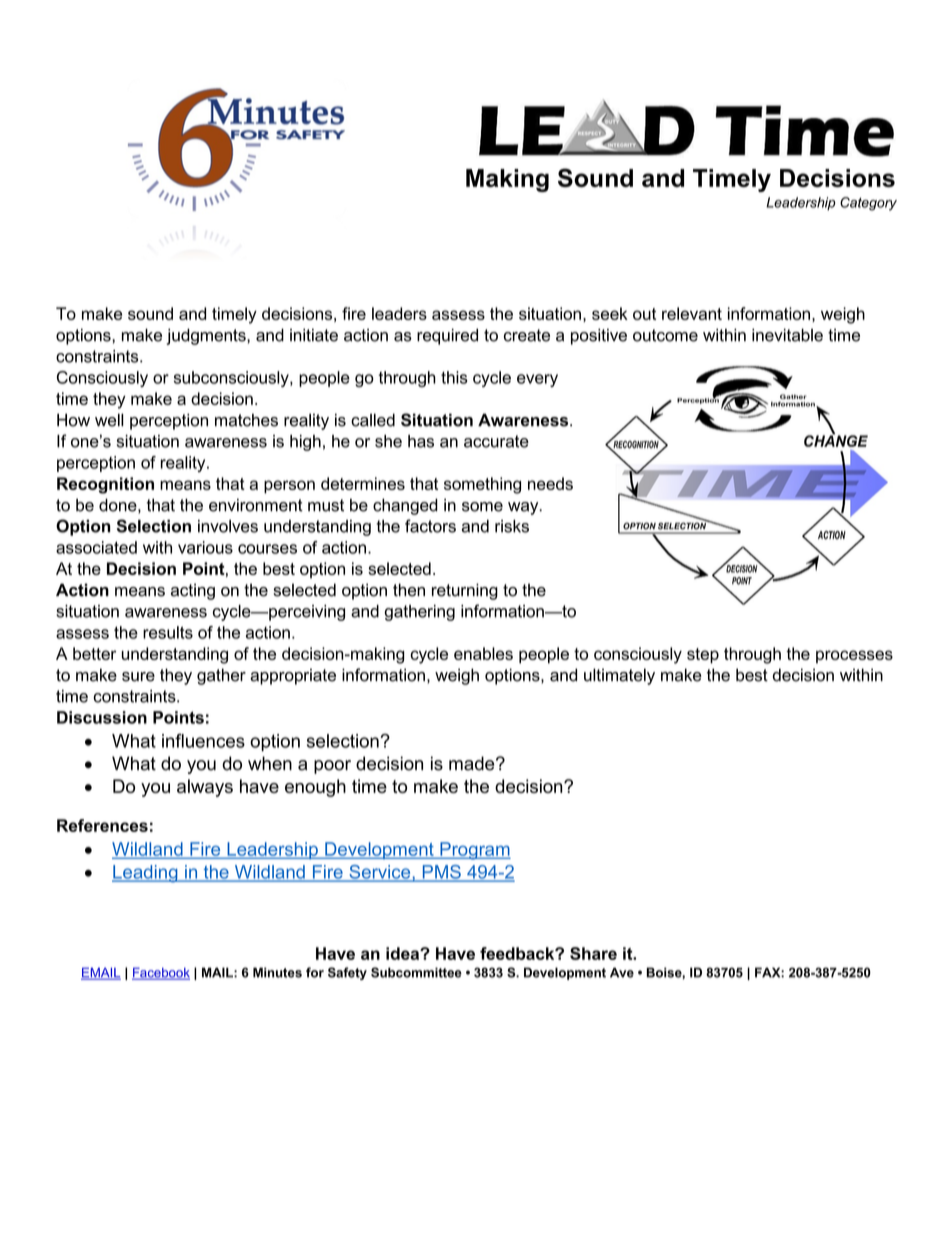 This screenshot has height=1233, width=952. I want to click on this, so click(454, 377).
